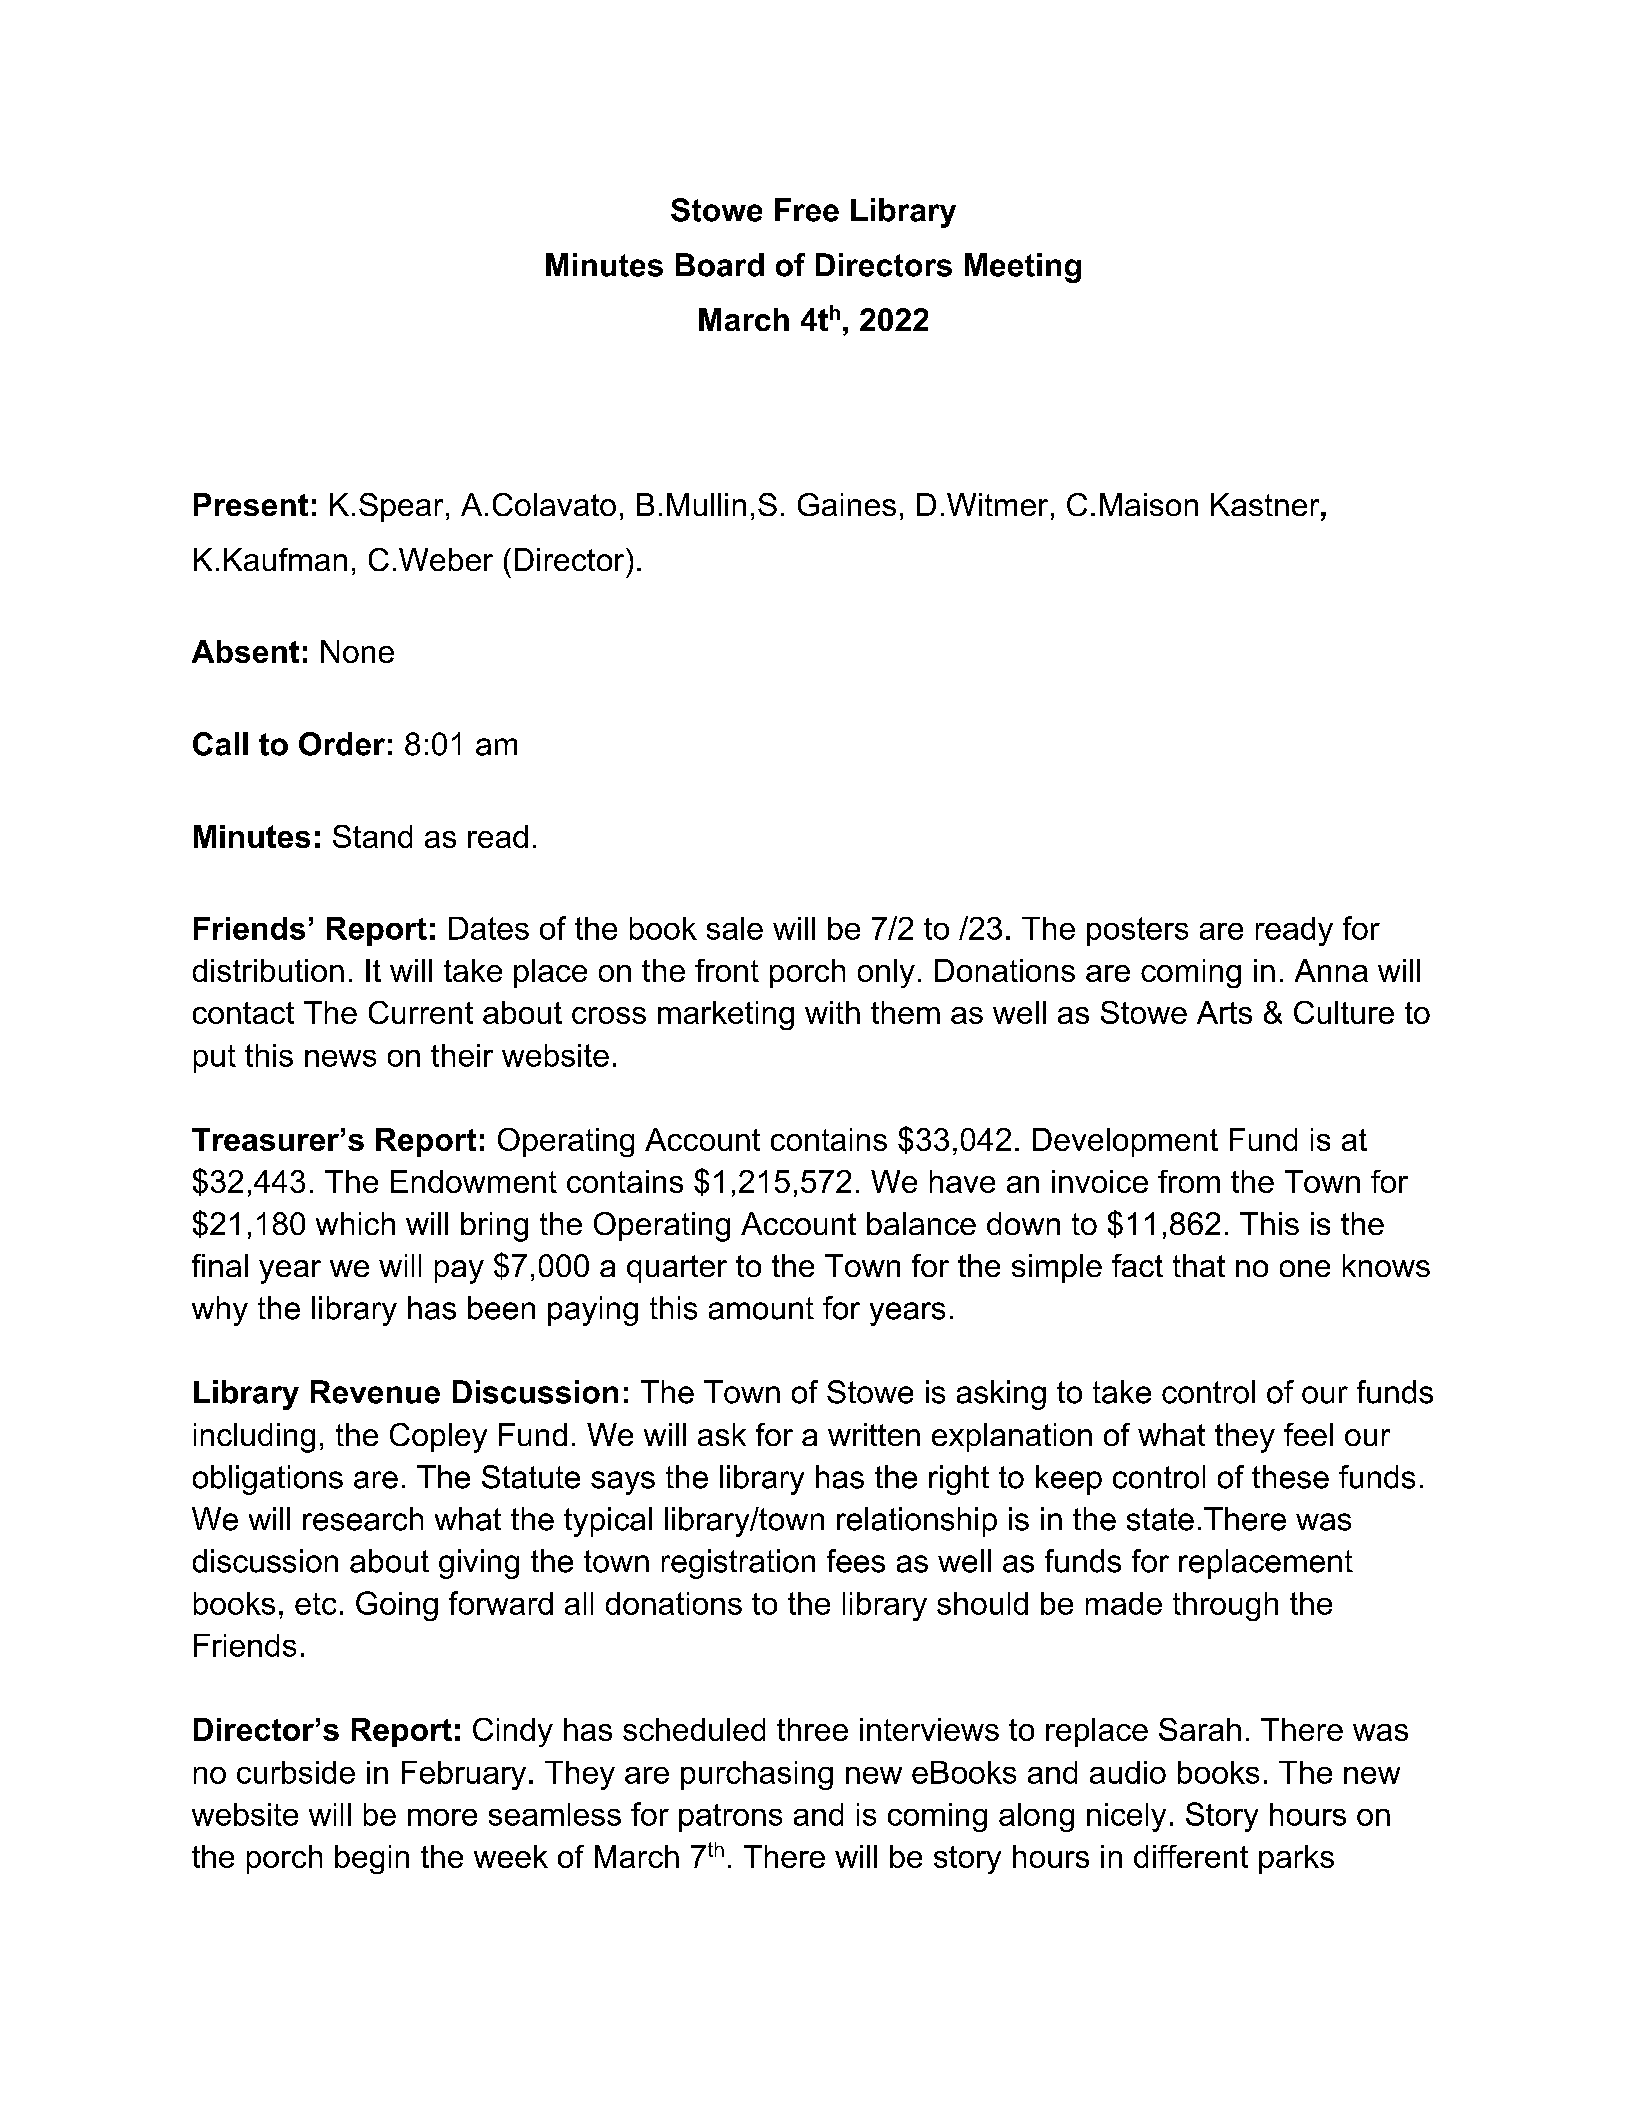 The image size is (1627, 2105). What do you see at coordinates (372, 1859) in the page?
I see `begin` at bounding box center [372, 1859].
